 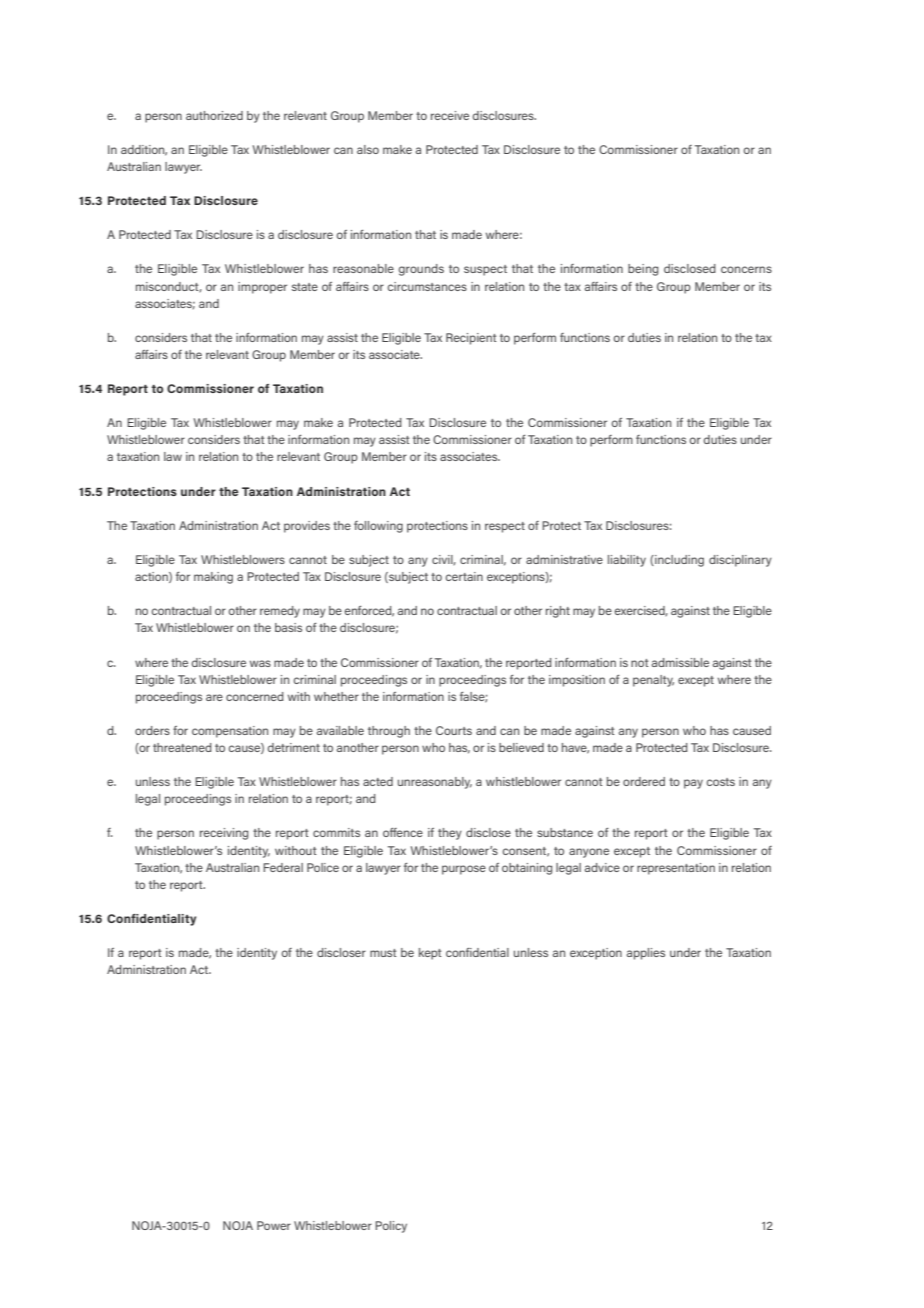 I want to click on receiving, so click(x=224, y=834).
